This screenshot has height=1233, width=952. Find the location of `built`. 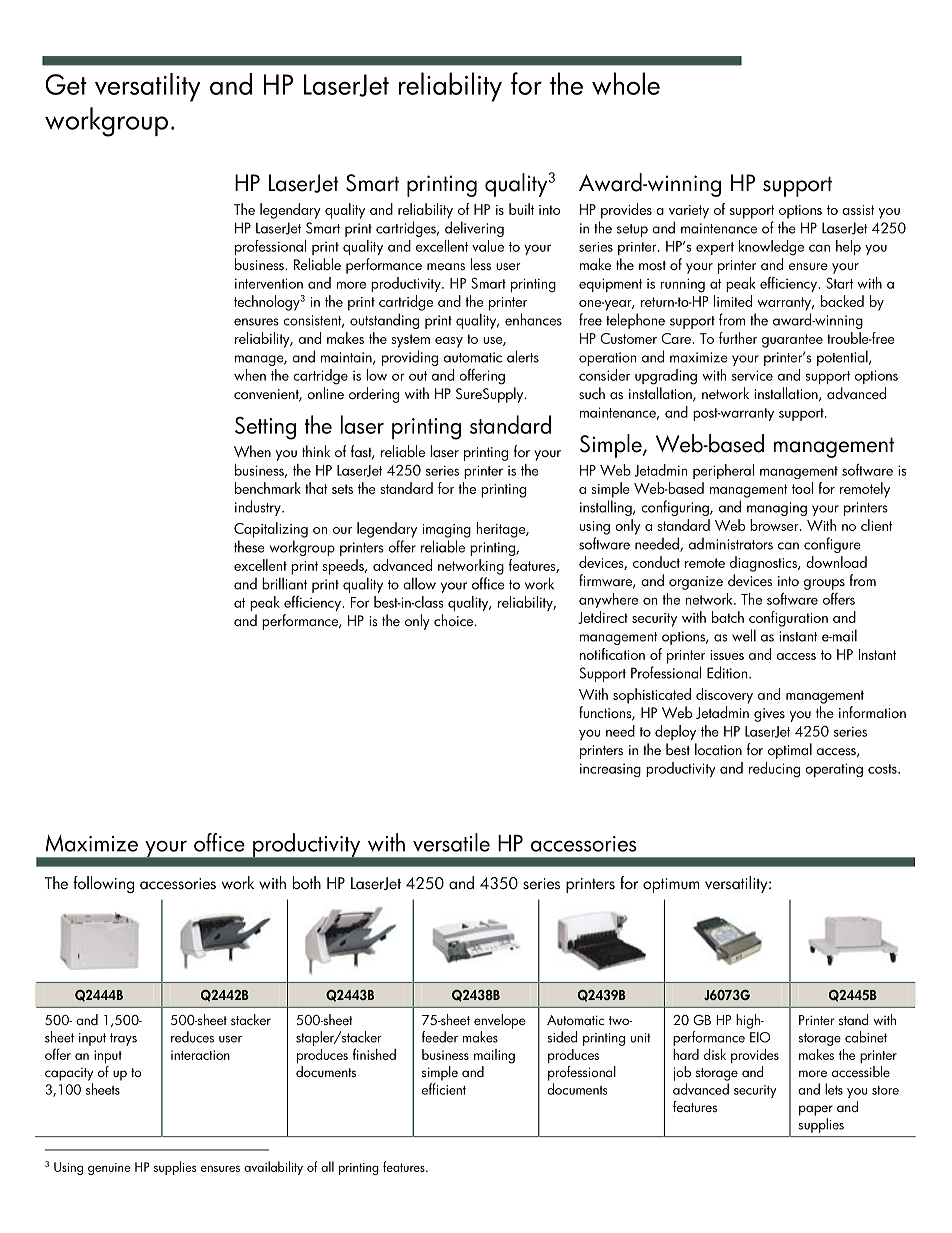

built is located at coordinates (521, 209).
